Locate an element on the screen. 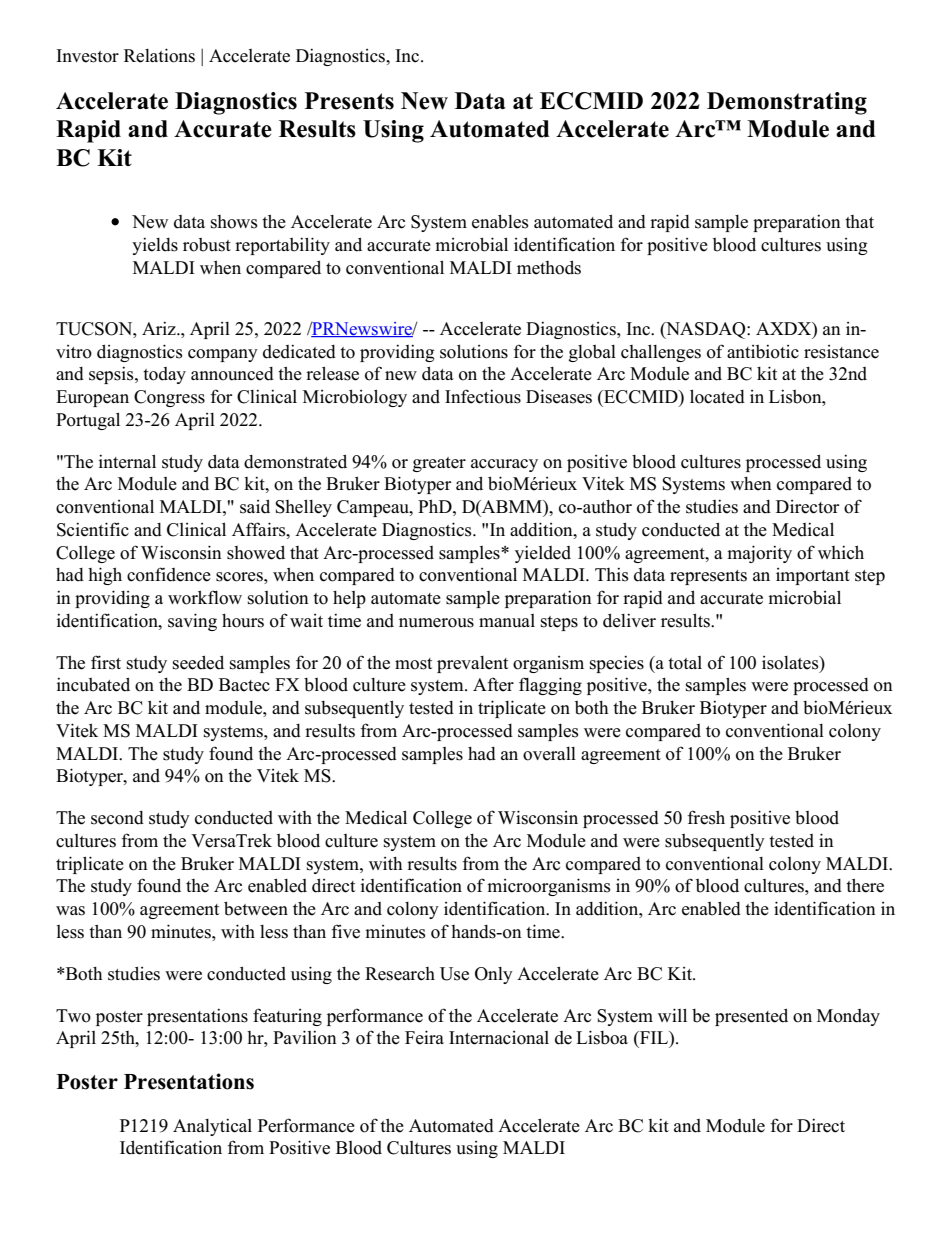 The image size is (952, 1233). Analytical is located at coordinates (212, 1127).
